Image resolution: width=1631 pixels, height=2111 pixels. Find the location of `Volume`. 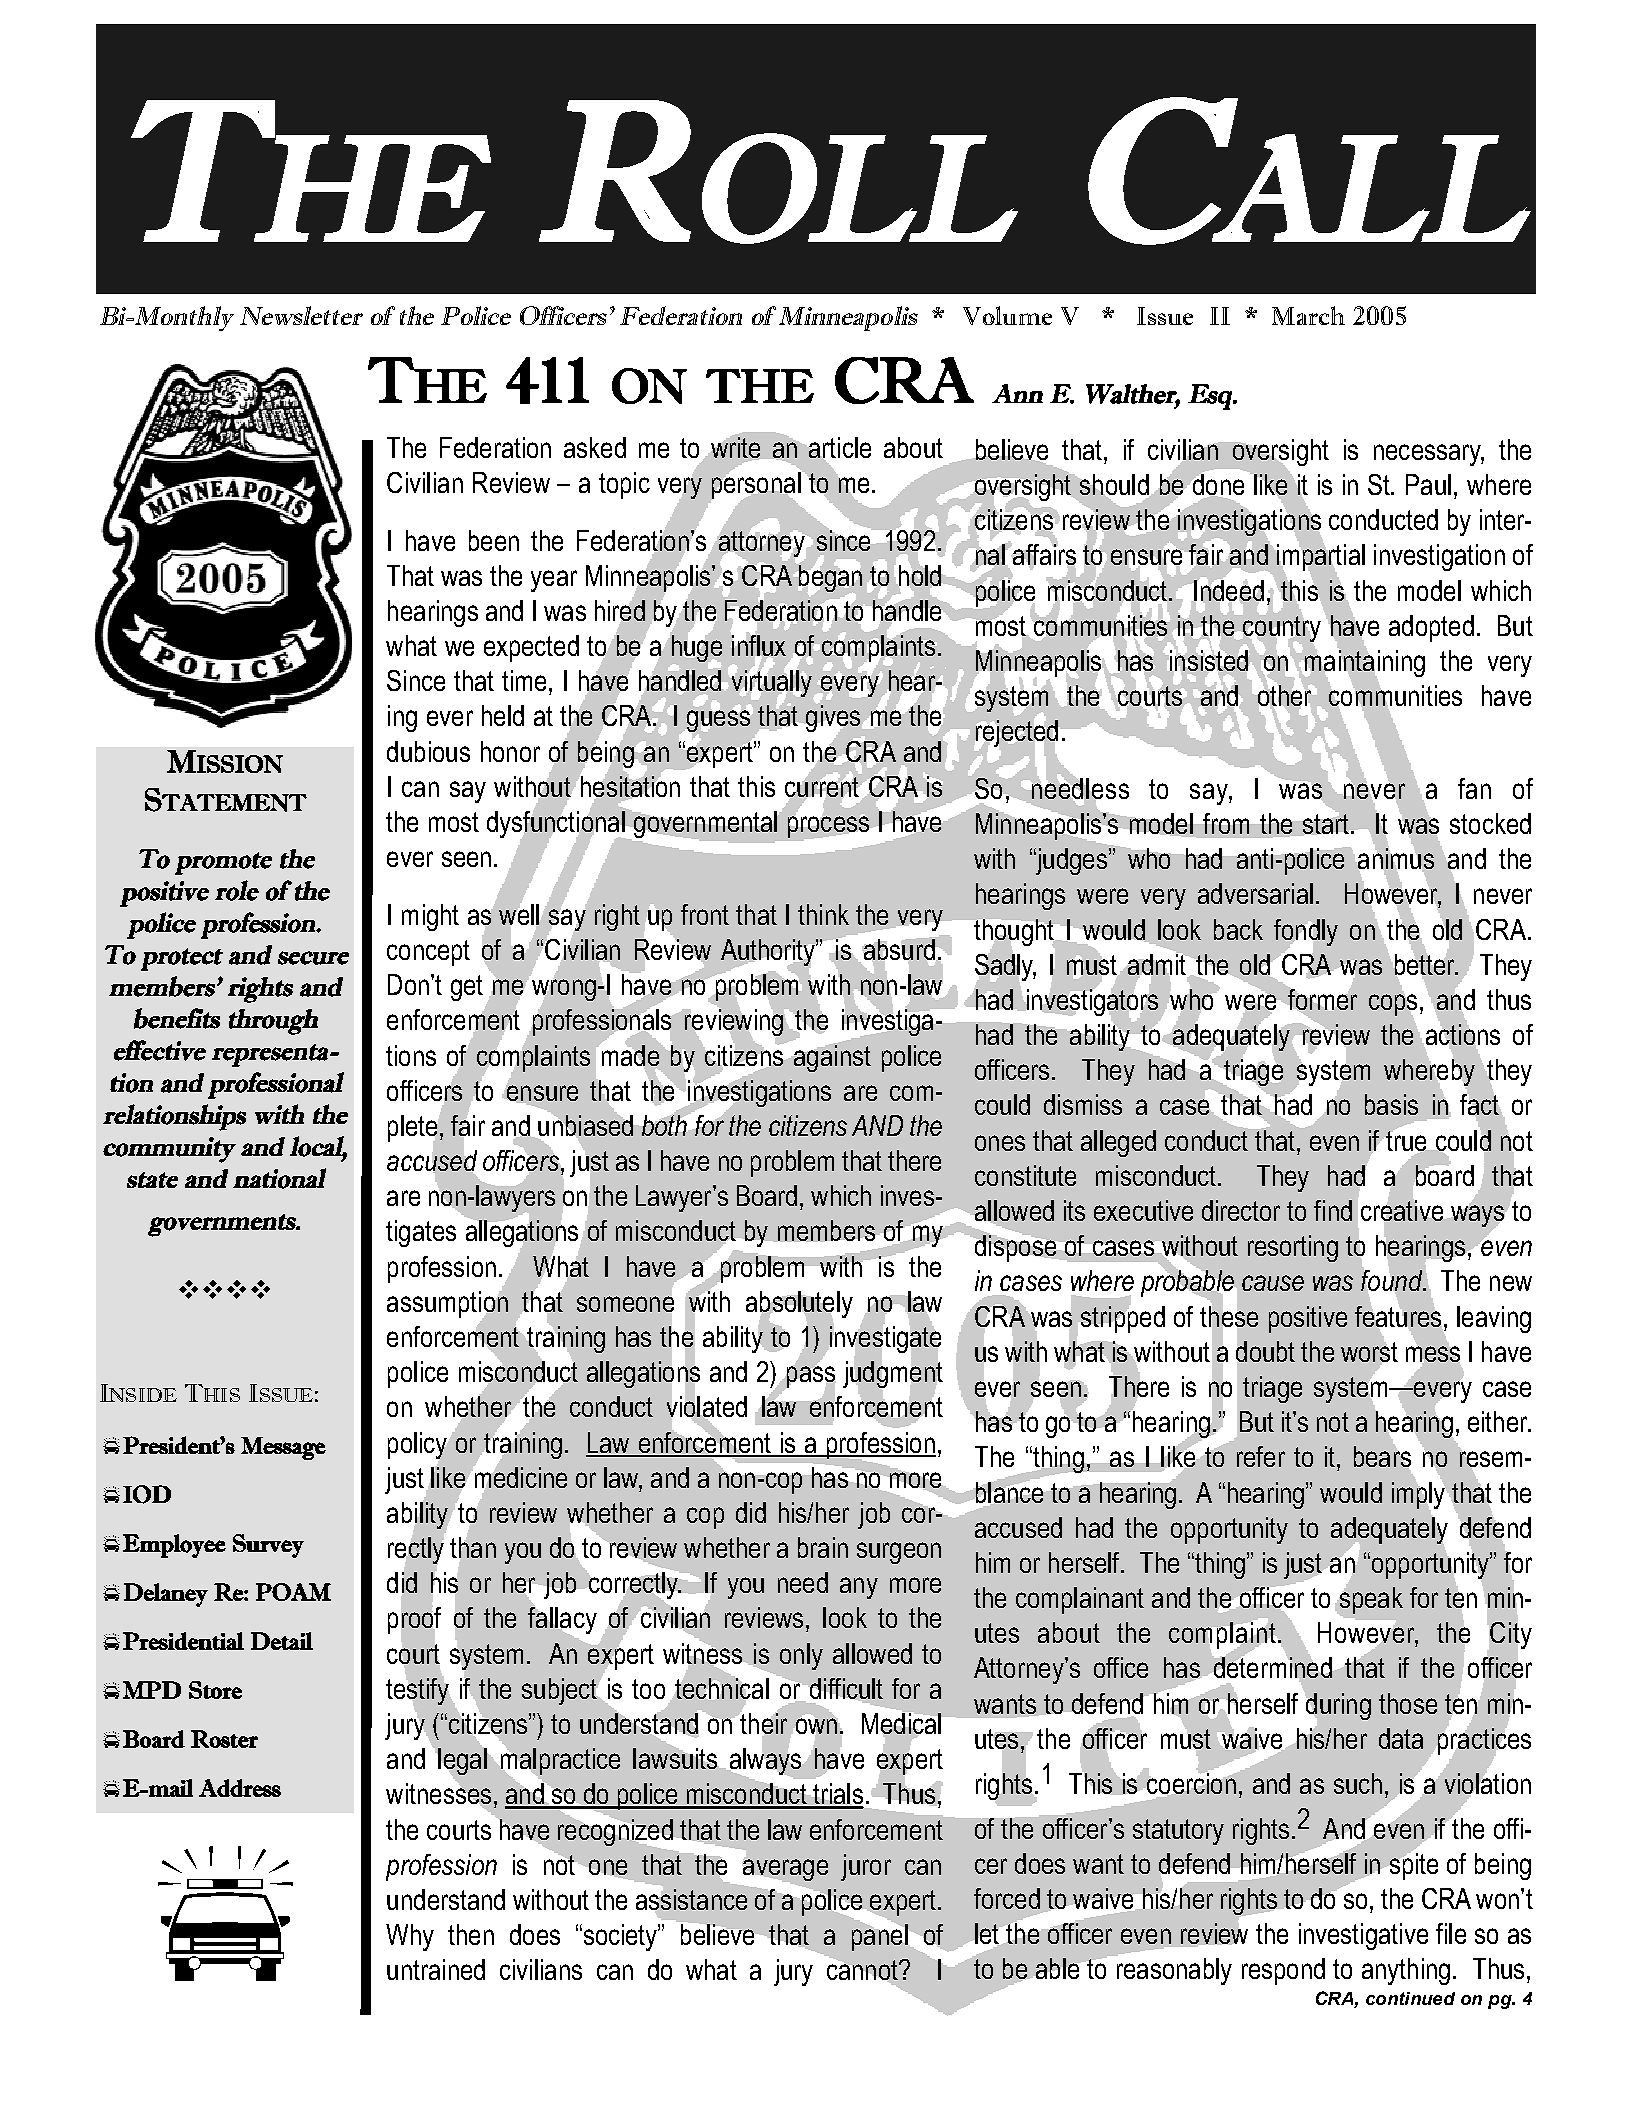

Volume is located at coordinates (1007, 315).
